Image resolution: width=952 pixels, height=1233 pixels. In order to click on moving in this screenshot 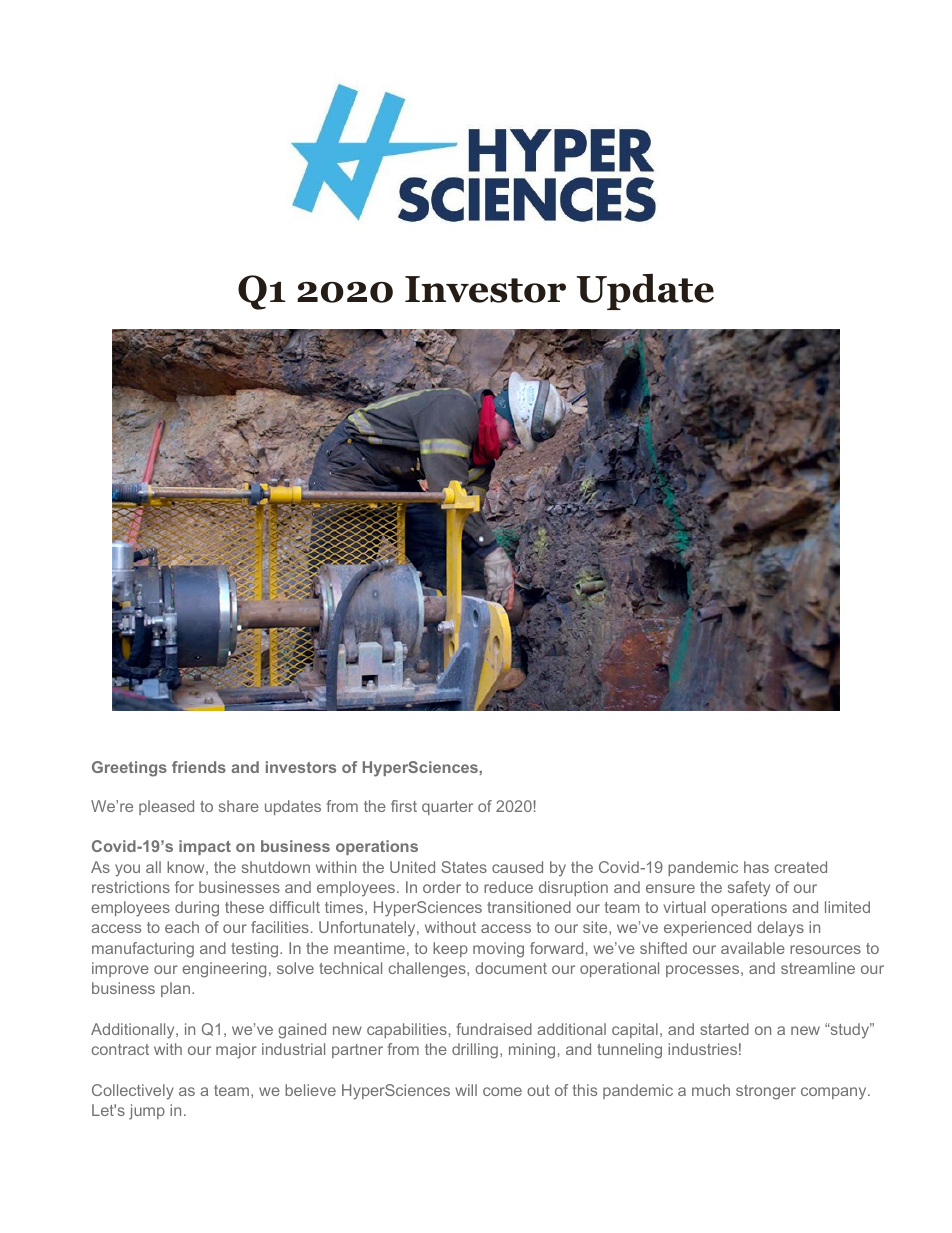, I will do `click(498, 950)`.
